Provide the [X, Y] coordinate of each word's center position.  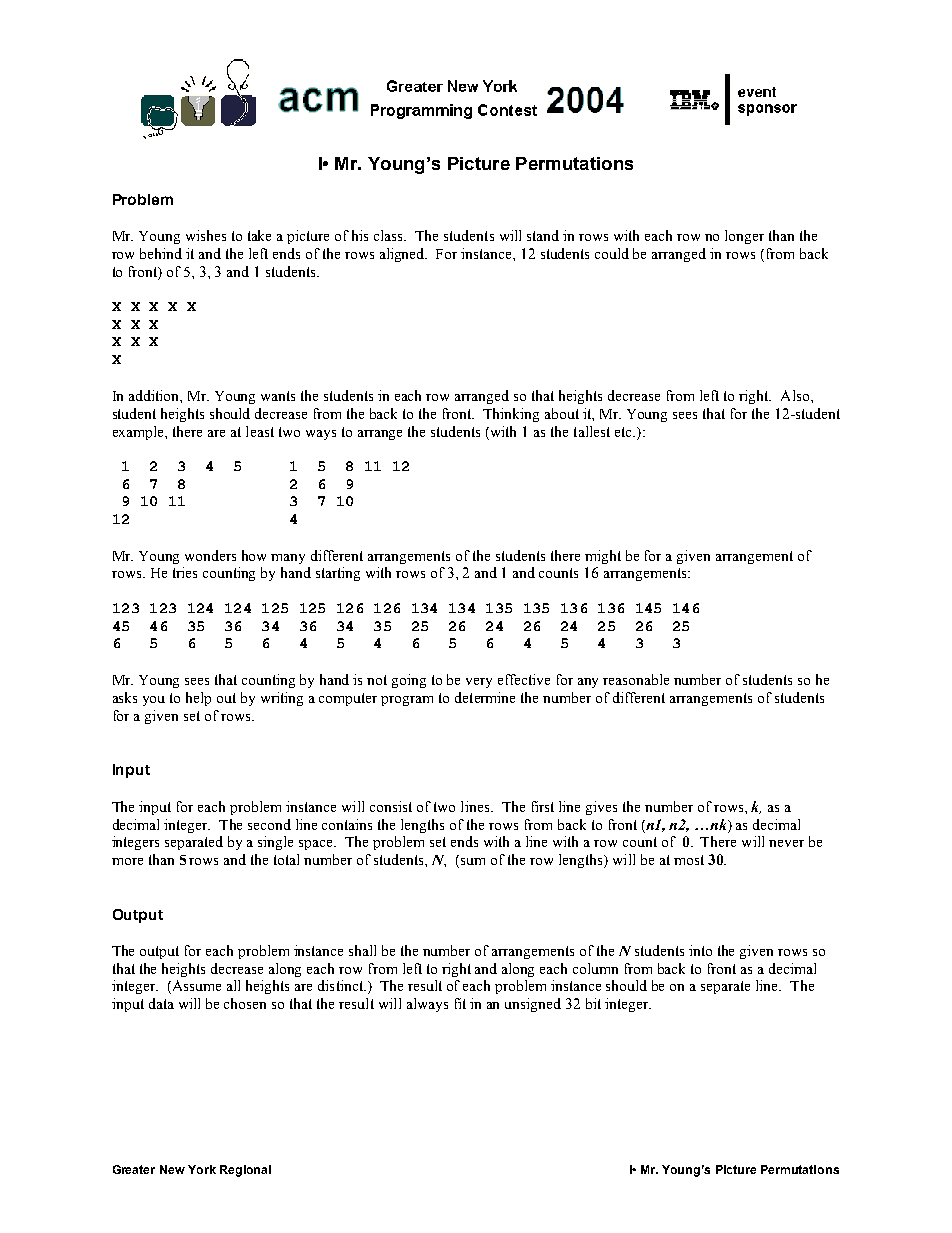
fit [460, 1003]
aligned [403, 255]
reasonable [636, 679]
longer [744, 237]
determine [485, 697]
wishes [206, 235]
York [202, 1169]
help [198, 699]
